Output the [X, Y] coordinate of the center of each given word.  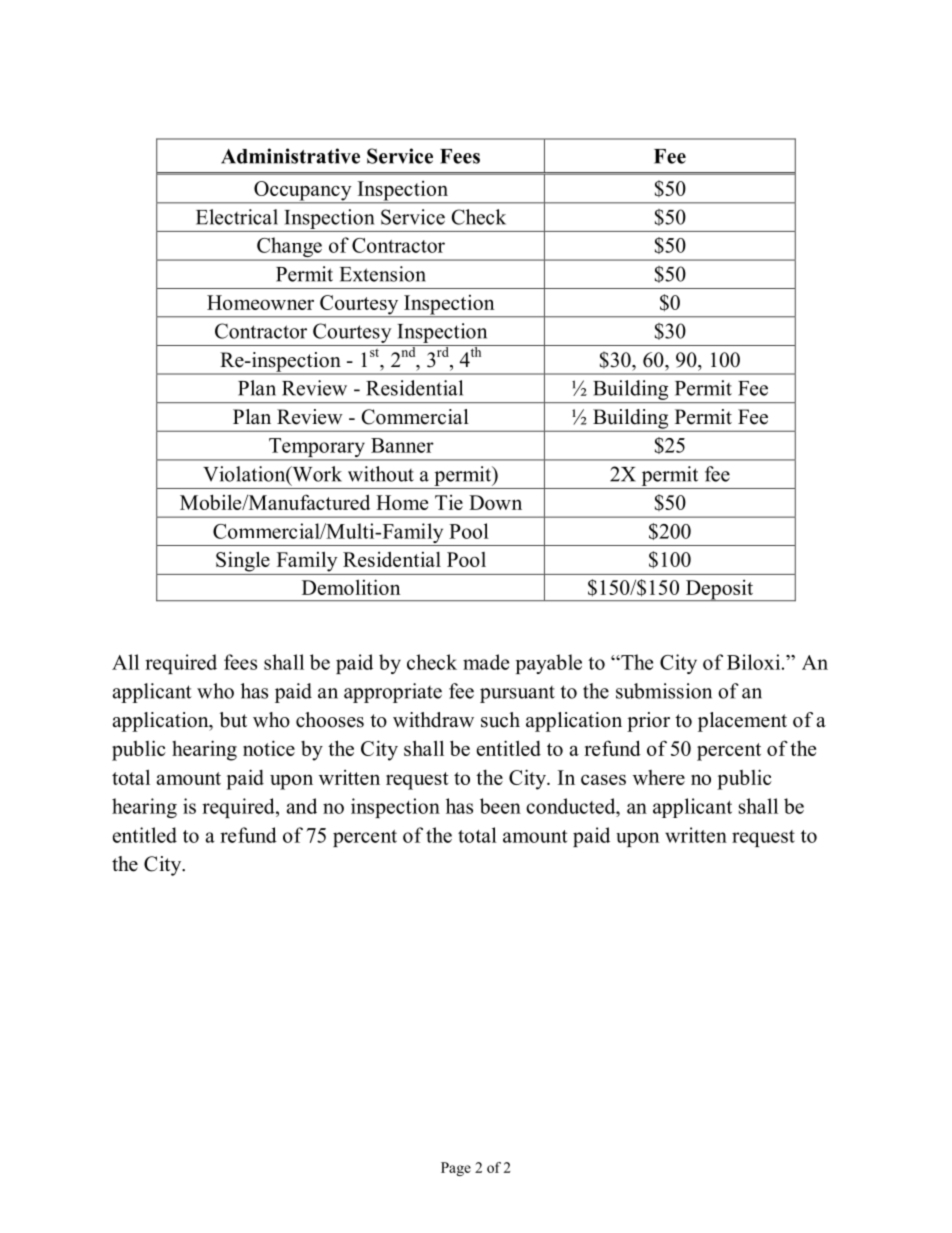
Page [456, 1169]
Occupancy [303, 192]
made [486, 662]
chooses [330, 720]
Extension [383, 274]
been [500, 806]
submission [664, 691]
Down [495, 502]
